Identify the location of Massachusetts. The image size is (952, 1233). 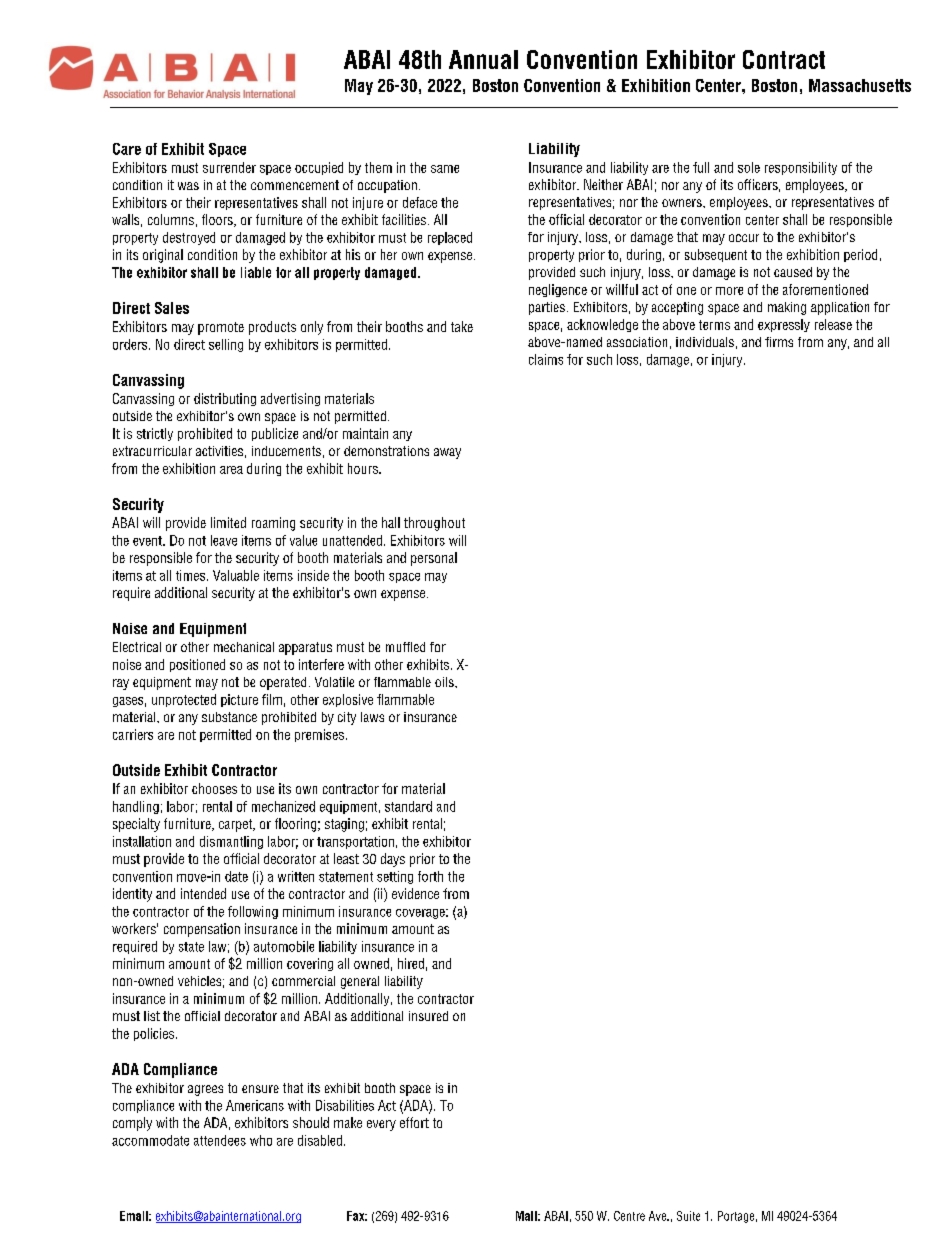
(860, 85).
